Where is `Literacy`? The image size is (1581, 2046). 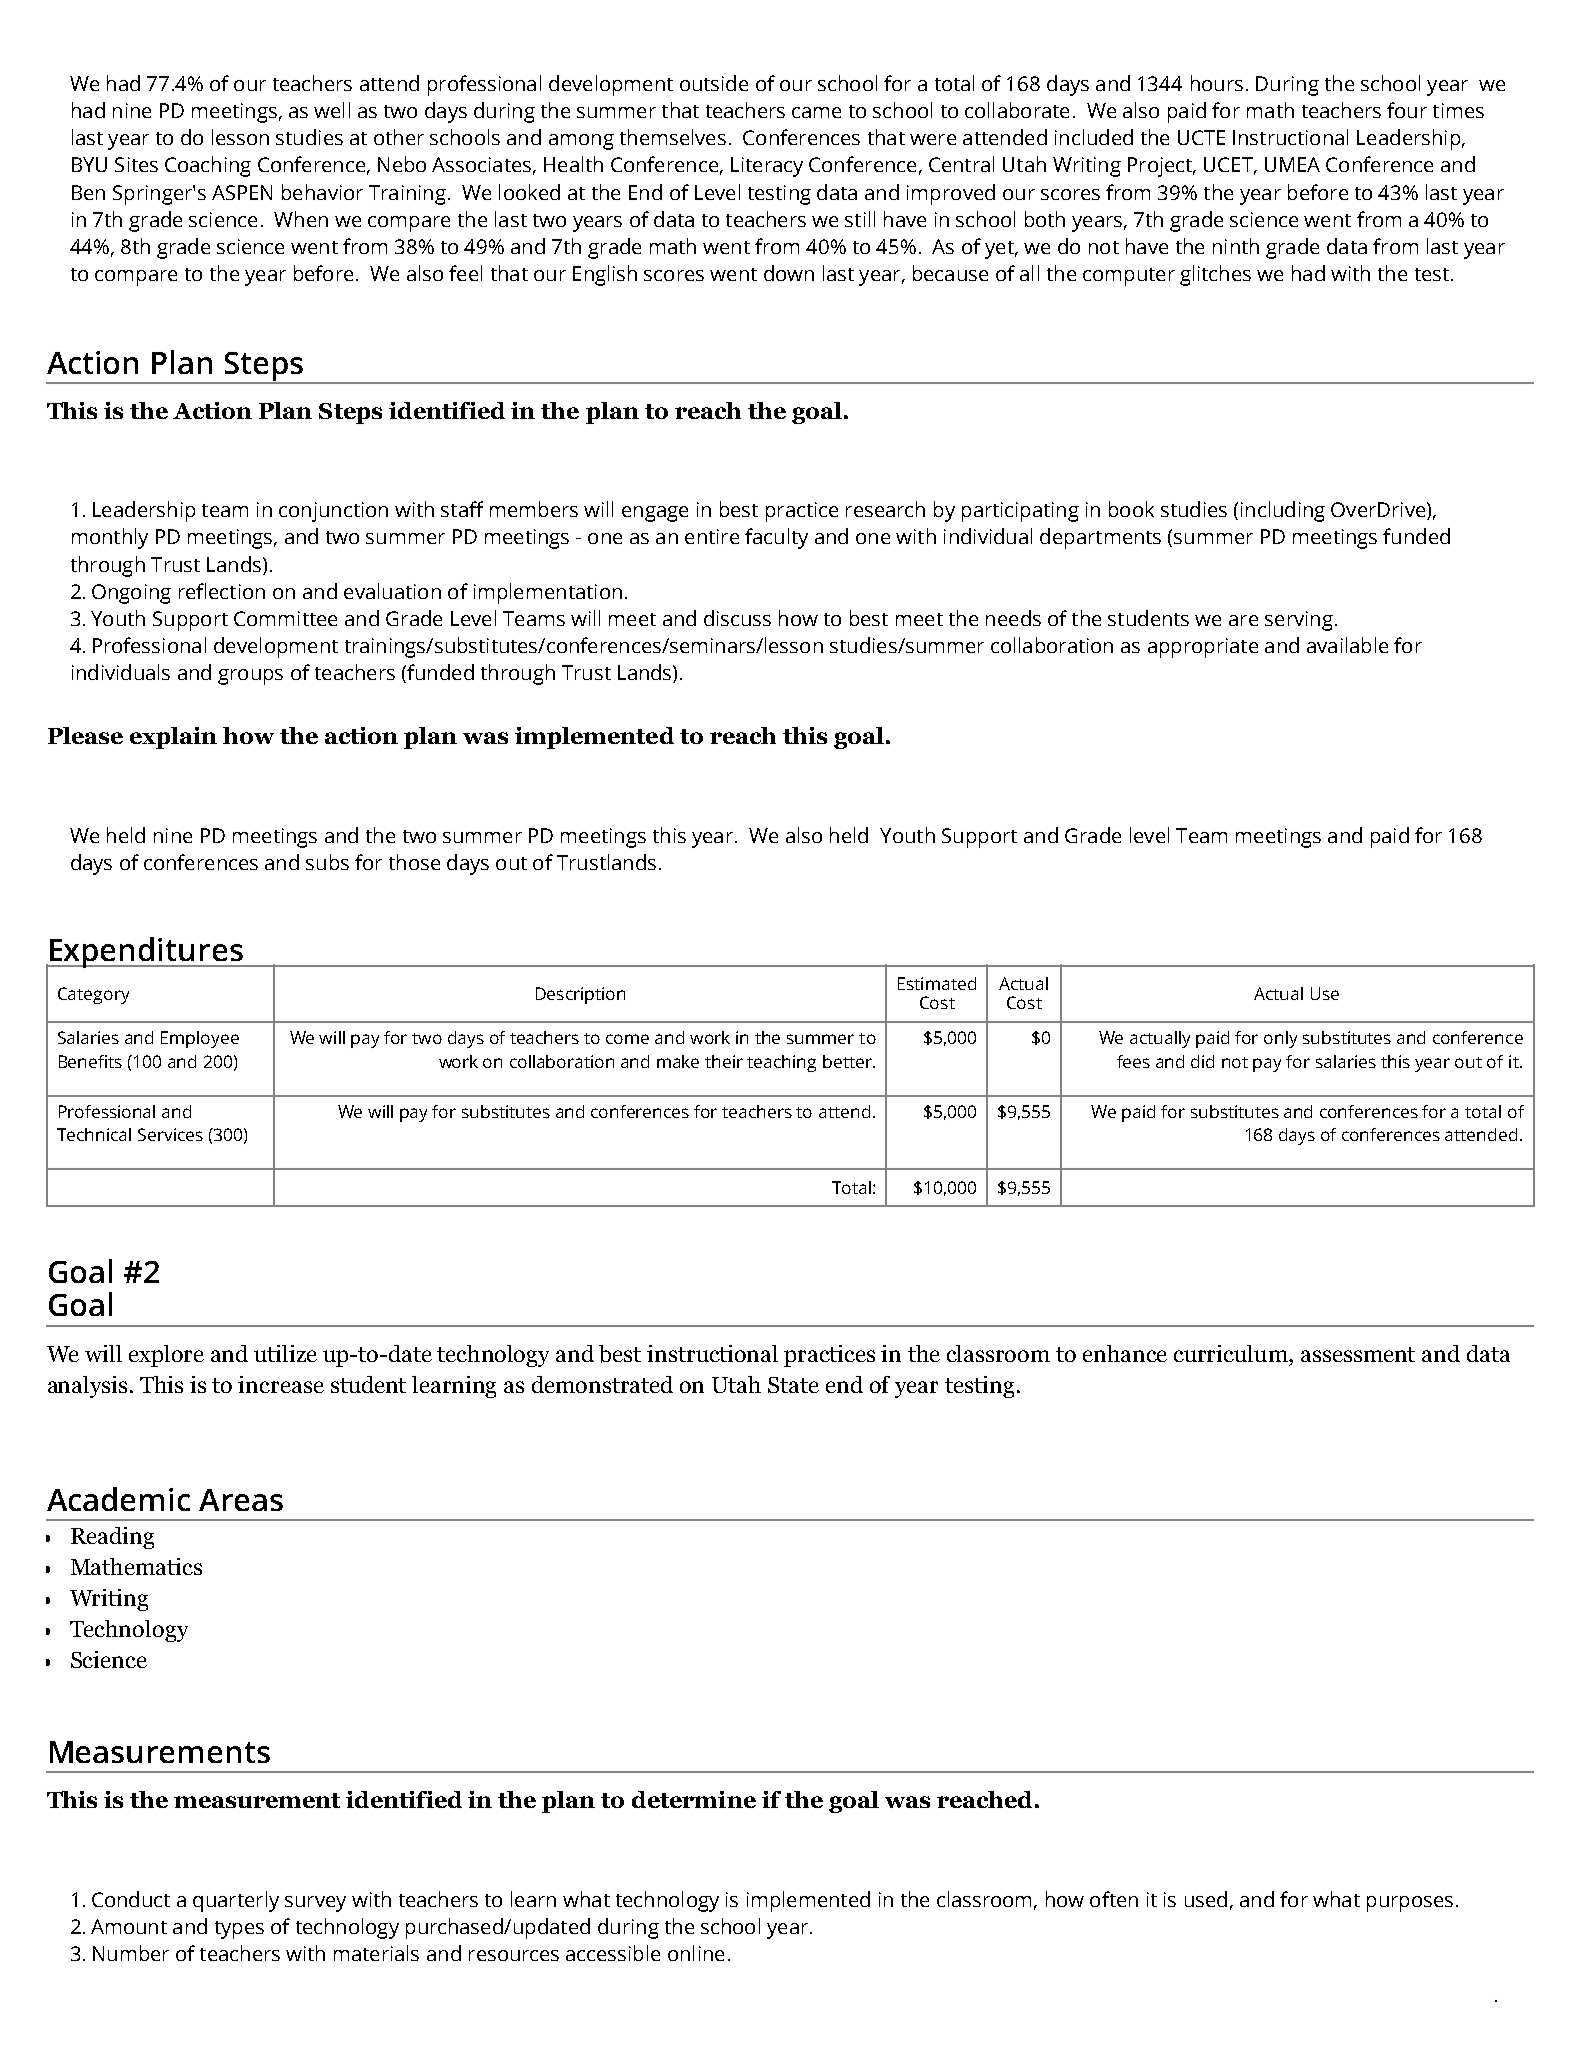 Literacy is located at coordinates (767, 167).
